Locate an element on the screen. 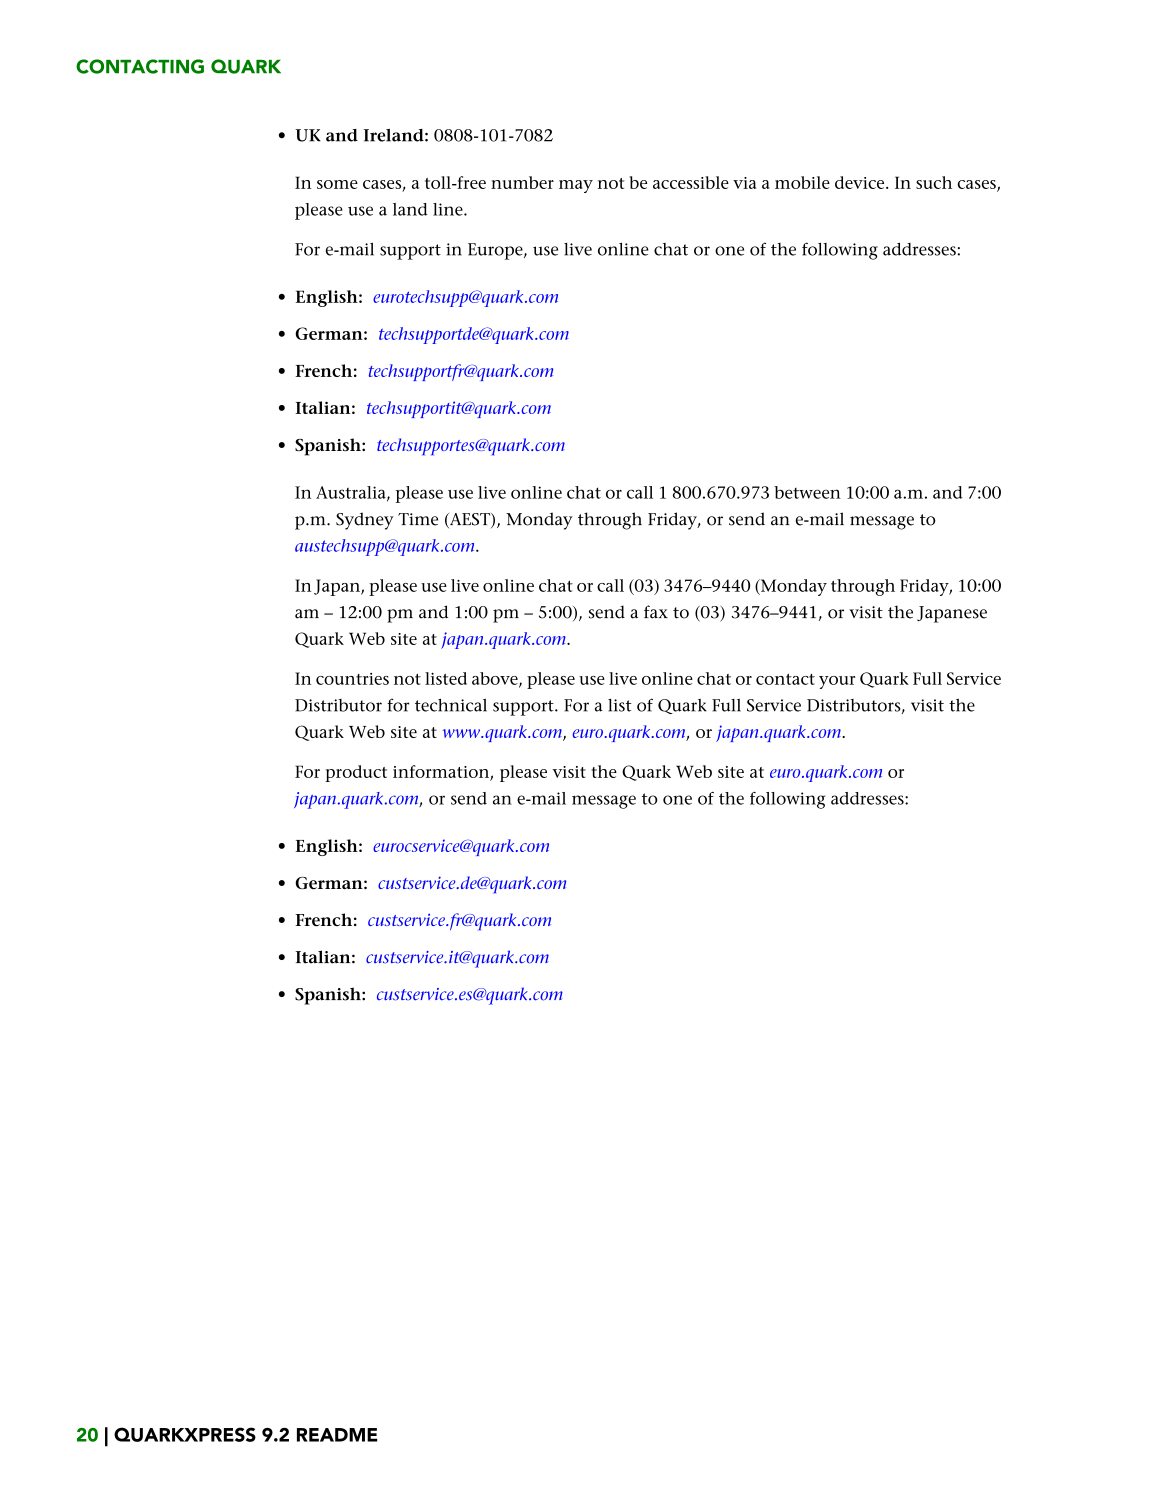 This screenshot has width=1163, height=1505. accessible is located at coordinates (691, 182).
